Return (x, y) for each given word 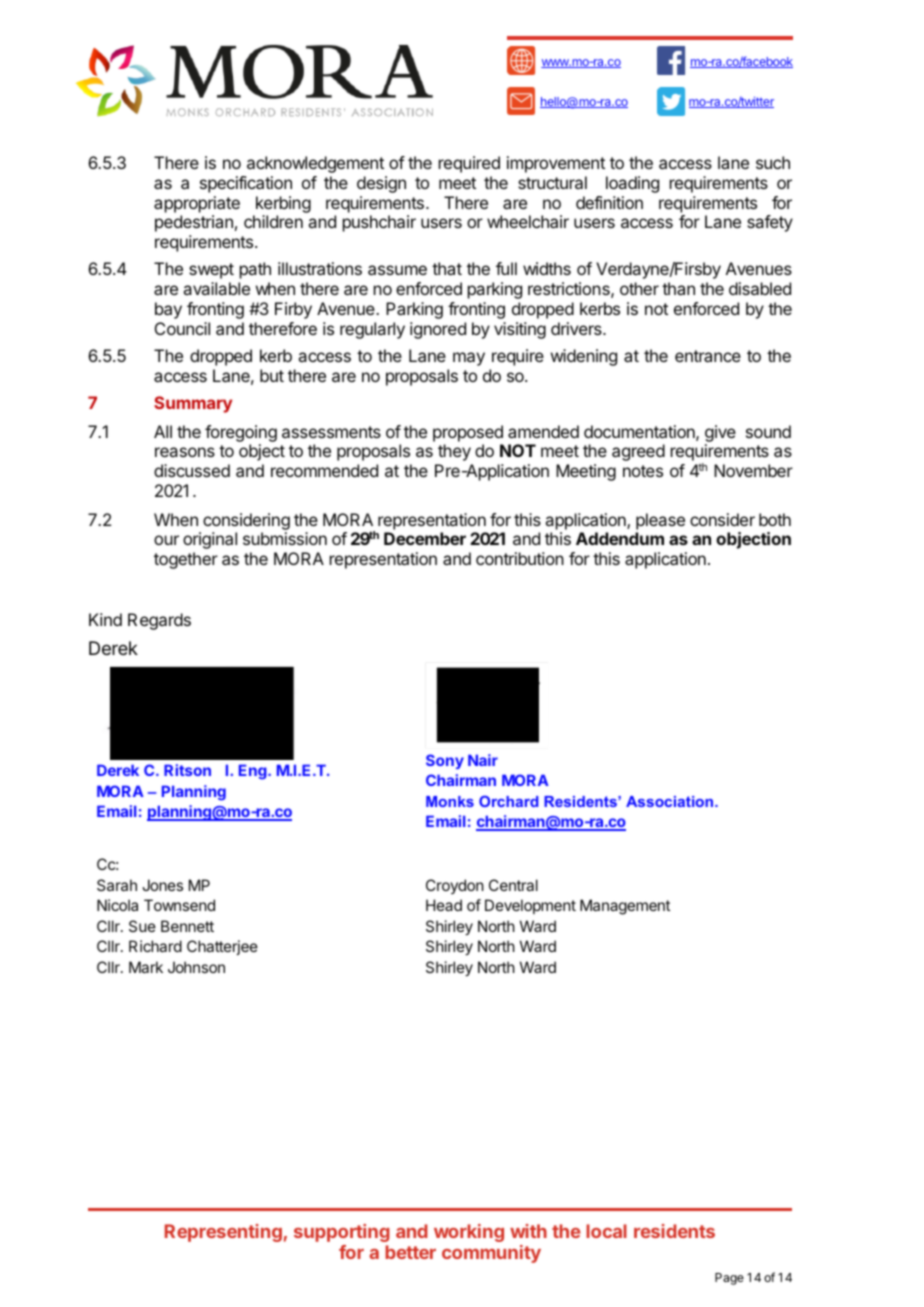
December (425, 538)
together (186, 560)
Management (625, 907)
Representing (223, 1233)
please (660, 521)
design (381, 184)
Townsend (179, 905)
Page (729, 1279)
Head (444, 905)
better (410, 1252)
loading (632, 184)
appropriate (197, 204)
